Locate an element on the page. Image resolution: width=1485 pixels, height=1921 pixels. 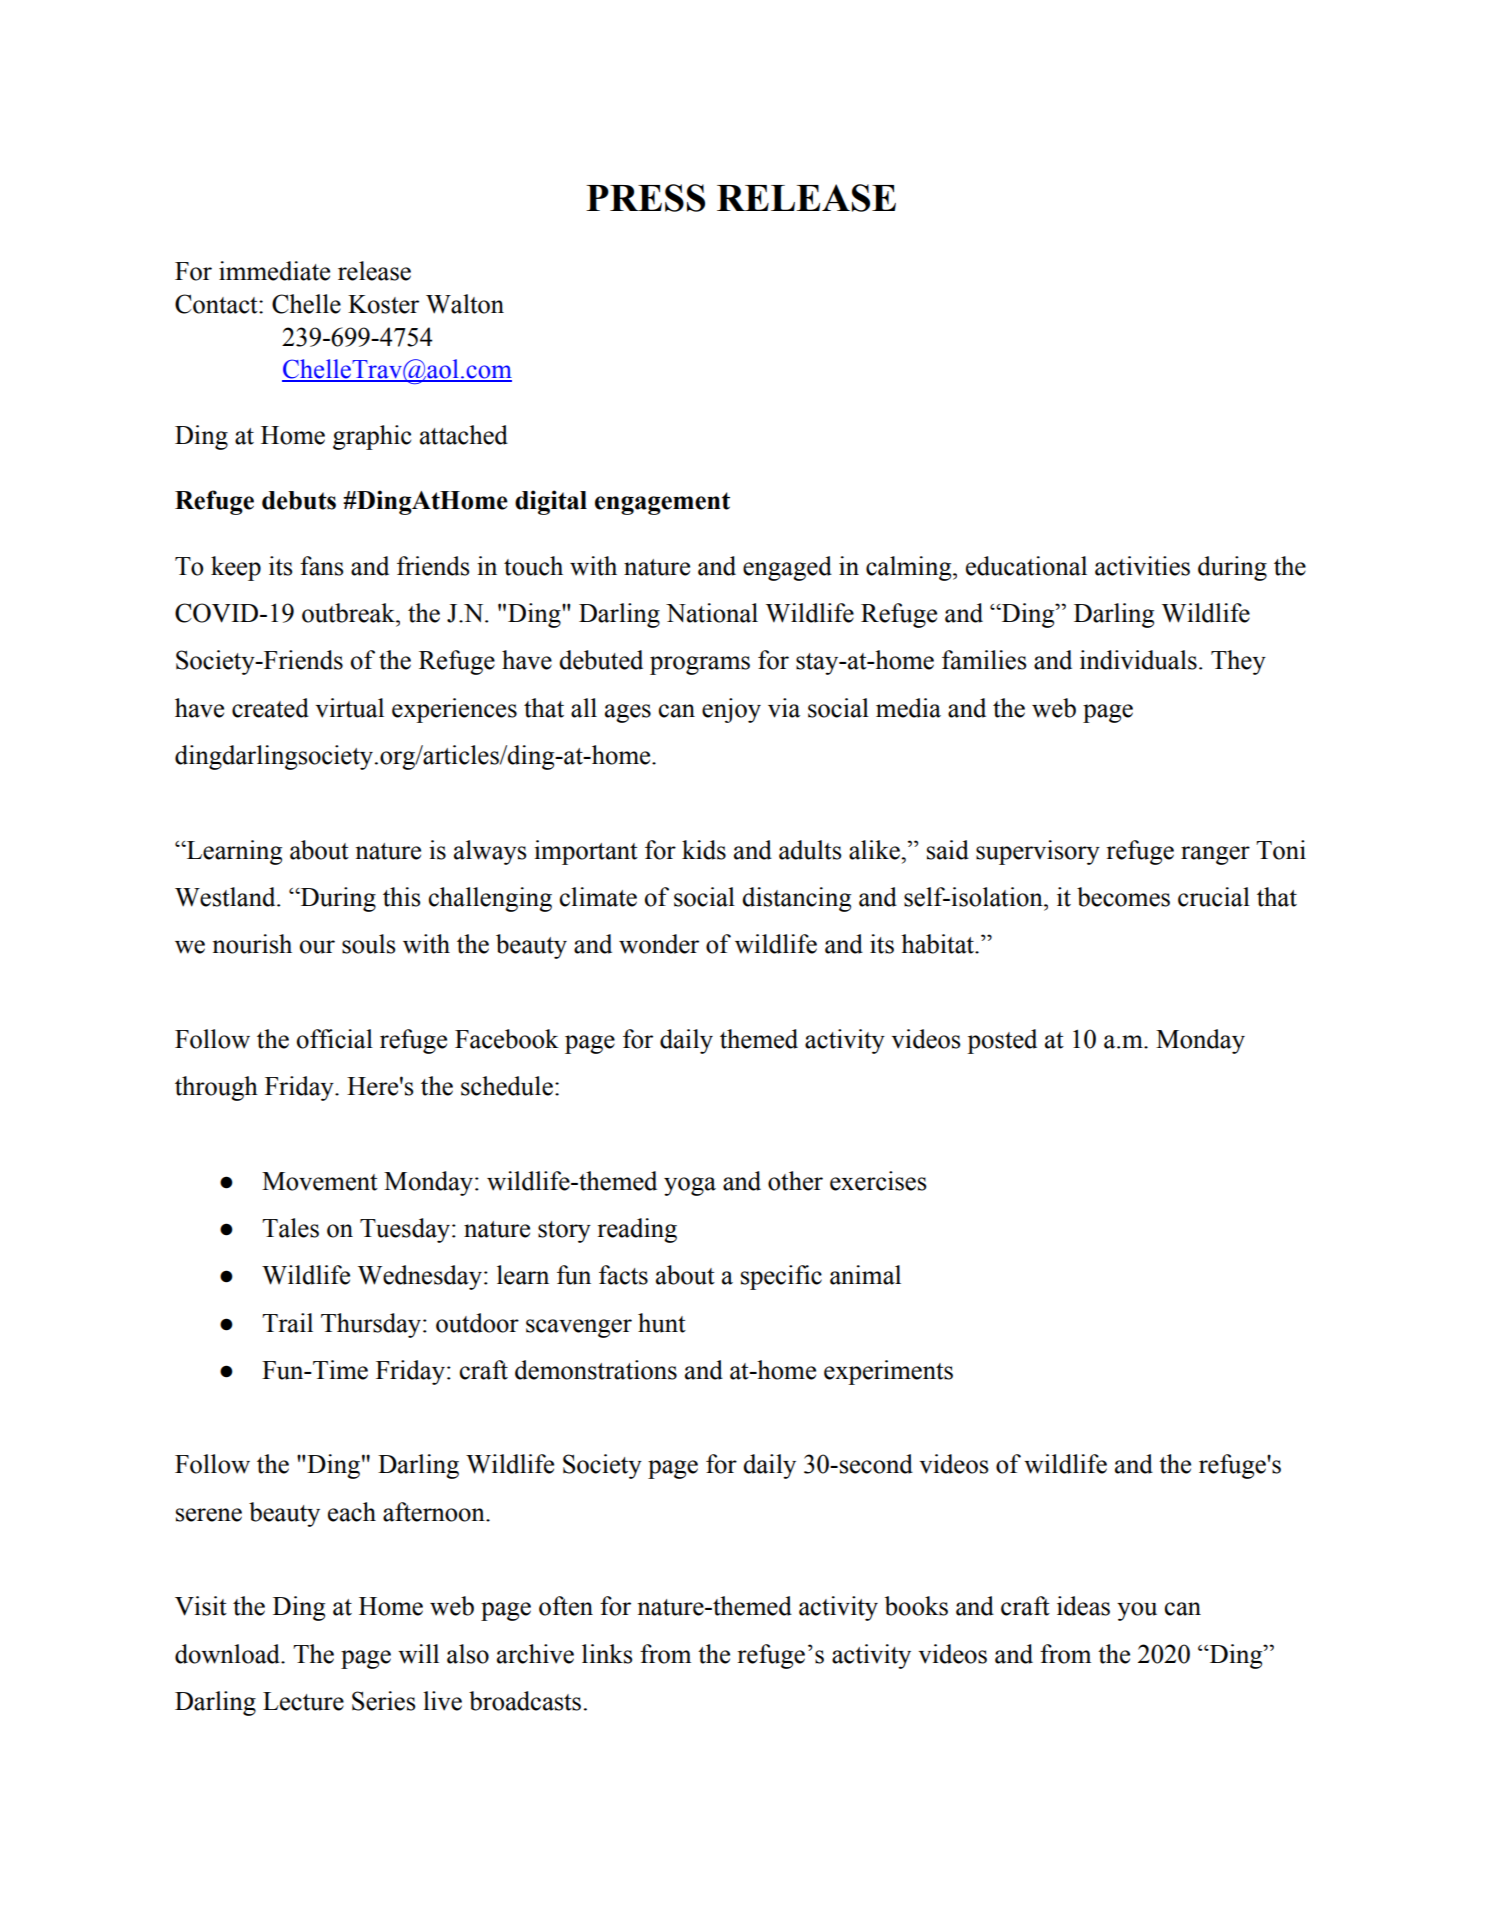
outbreak is located at coordinates (349, 613).
